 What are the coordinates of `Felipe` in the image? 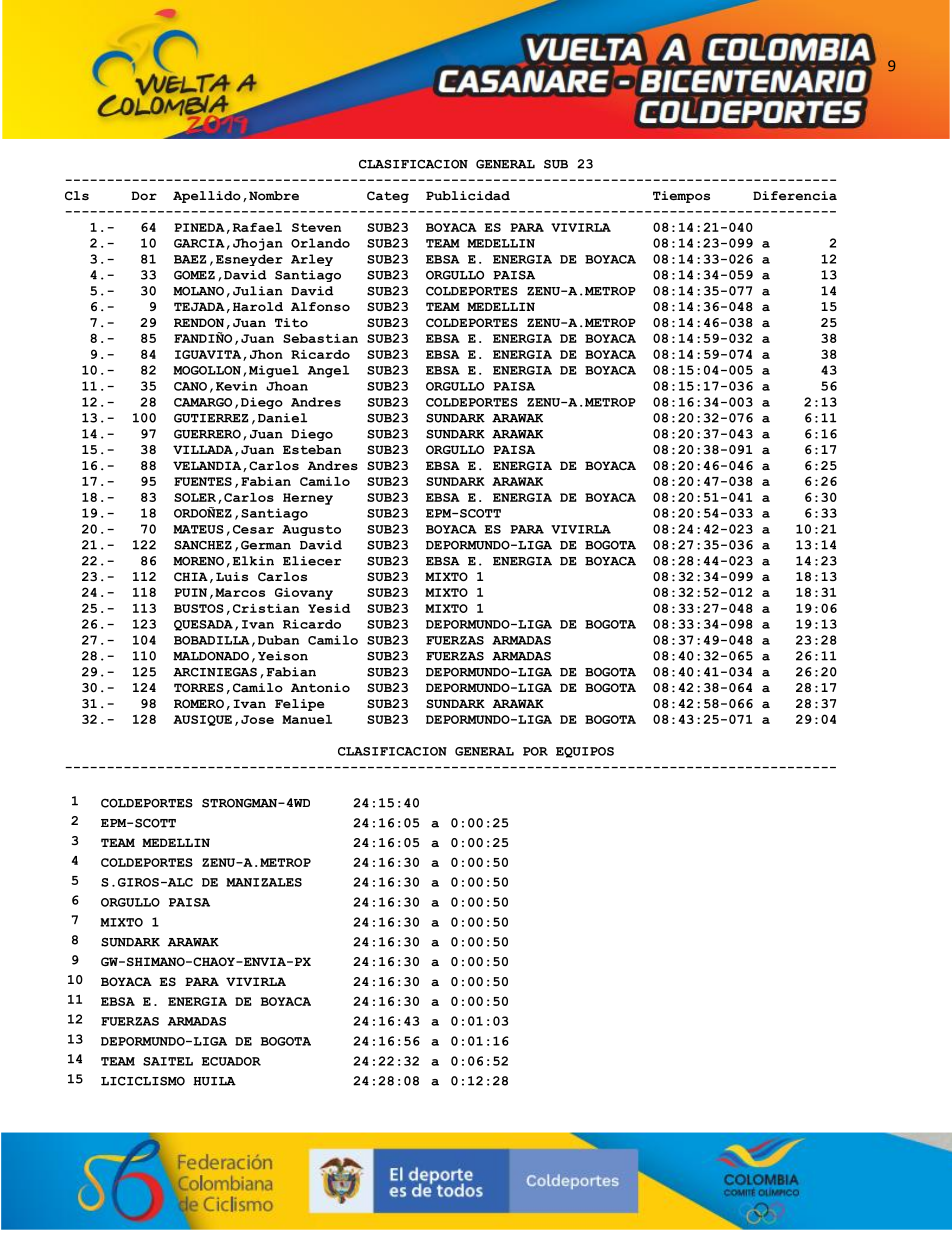 It's located at (299, 705).
